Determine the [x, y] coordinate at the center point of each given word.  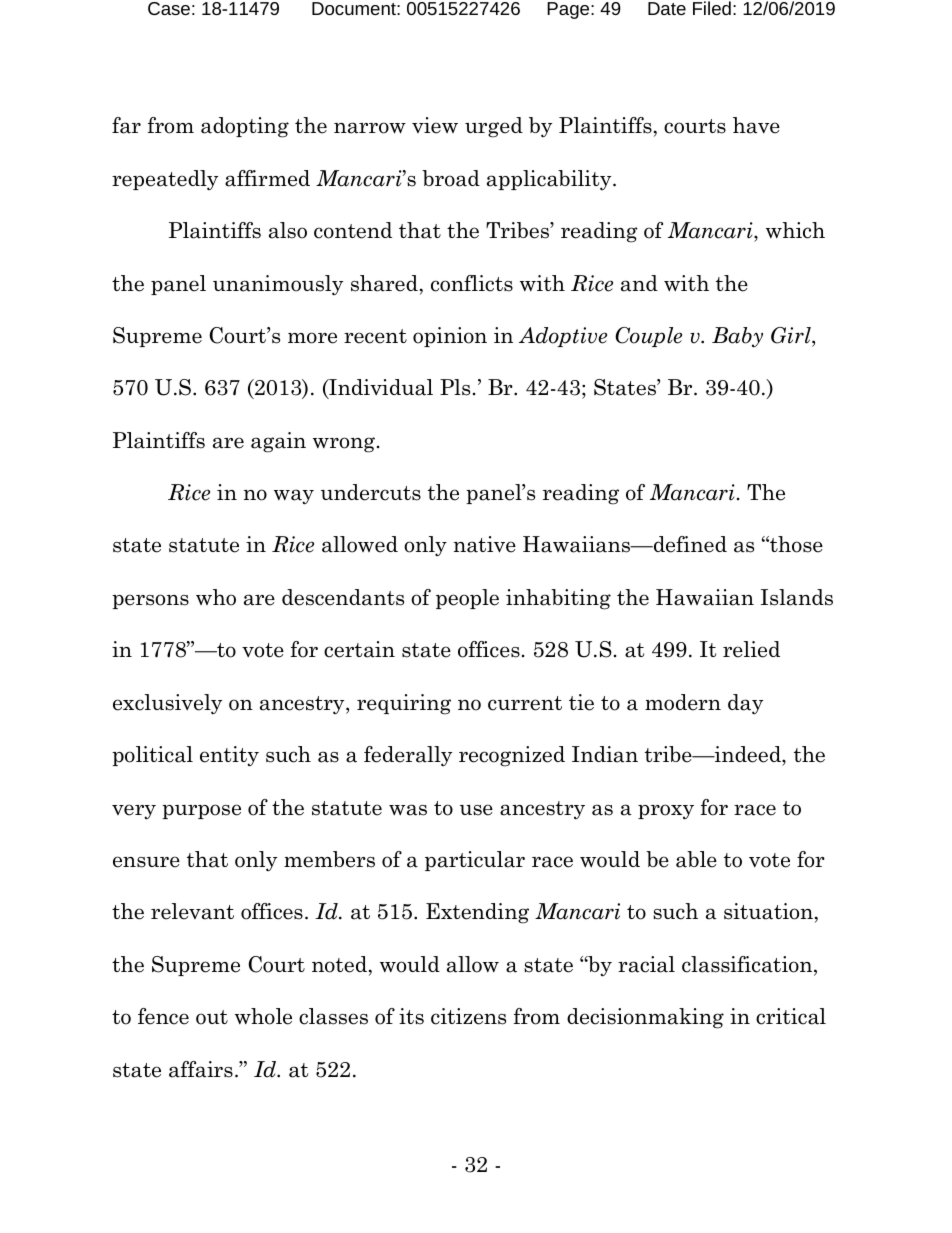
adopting [245, 127]
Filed [712, 8]
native [485, 544]
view [435, 125]
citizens [468, 1016]
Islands [797, 597]
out [212, 1017]
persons [150, 601]
